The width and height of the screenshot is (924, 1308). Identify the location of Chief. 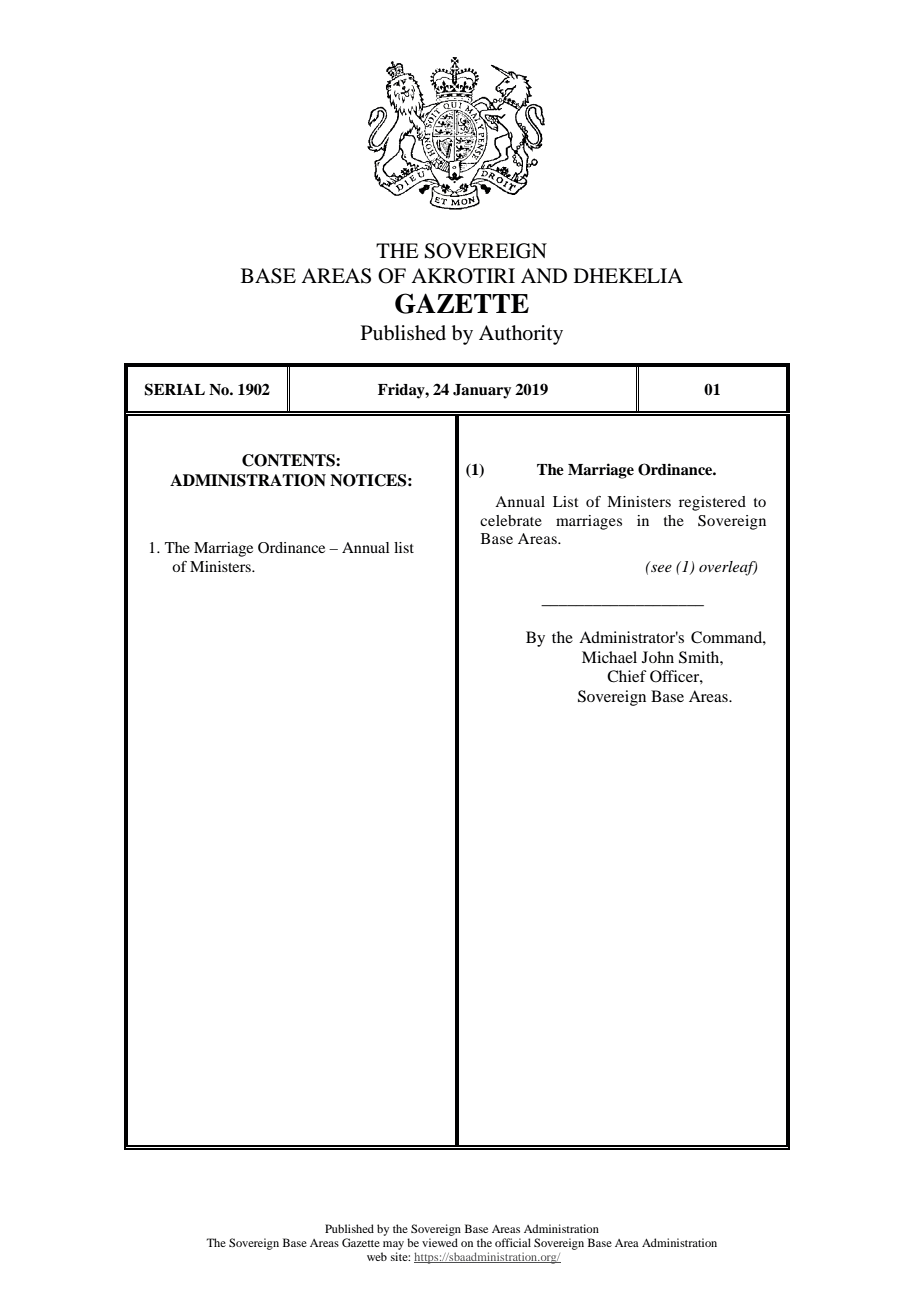
(627, 676).
